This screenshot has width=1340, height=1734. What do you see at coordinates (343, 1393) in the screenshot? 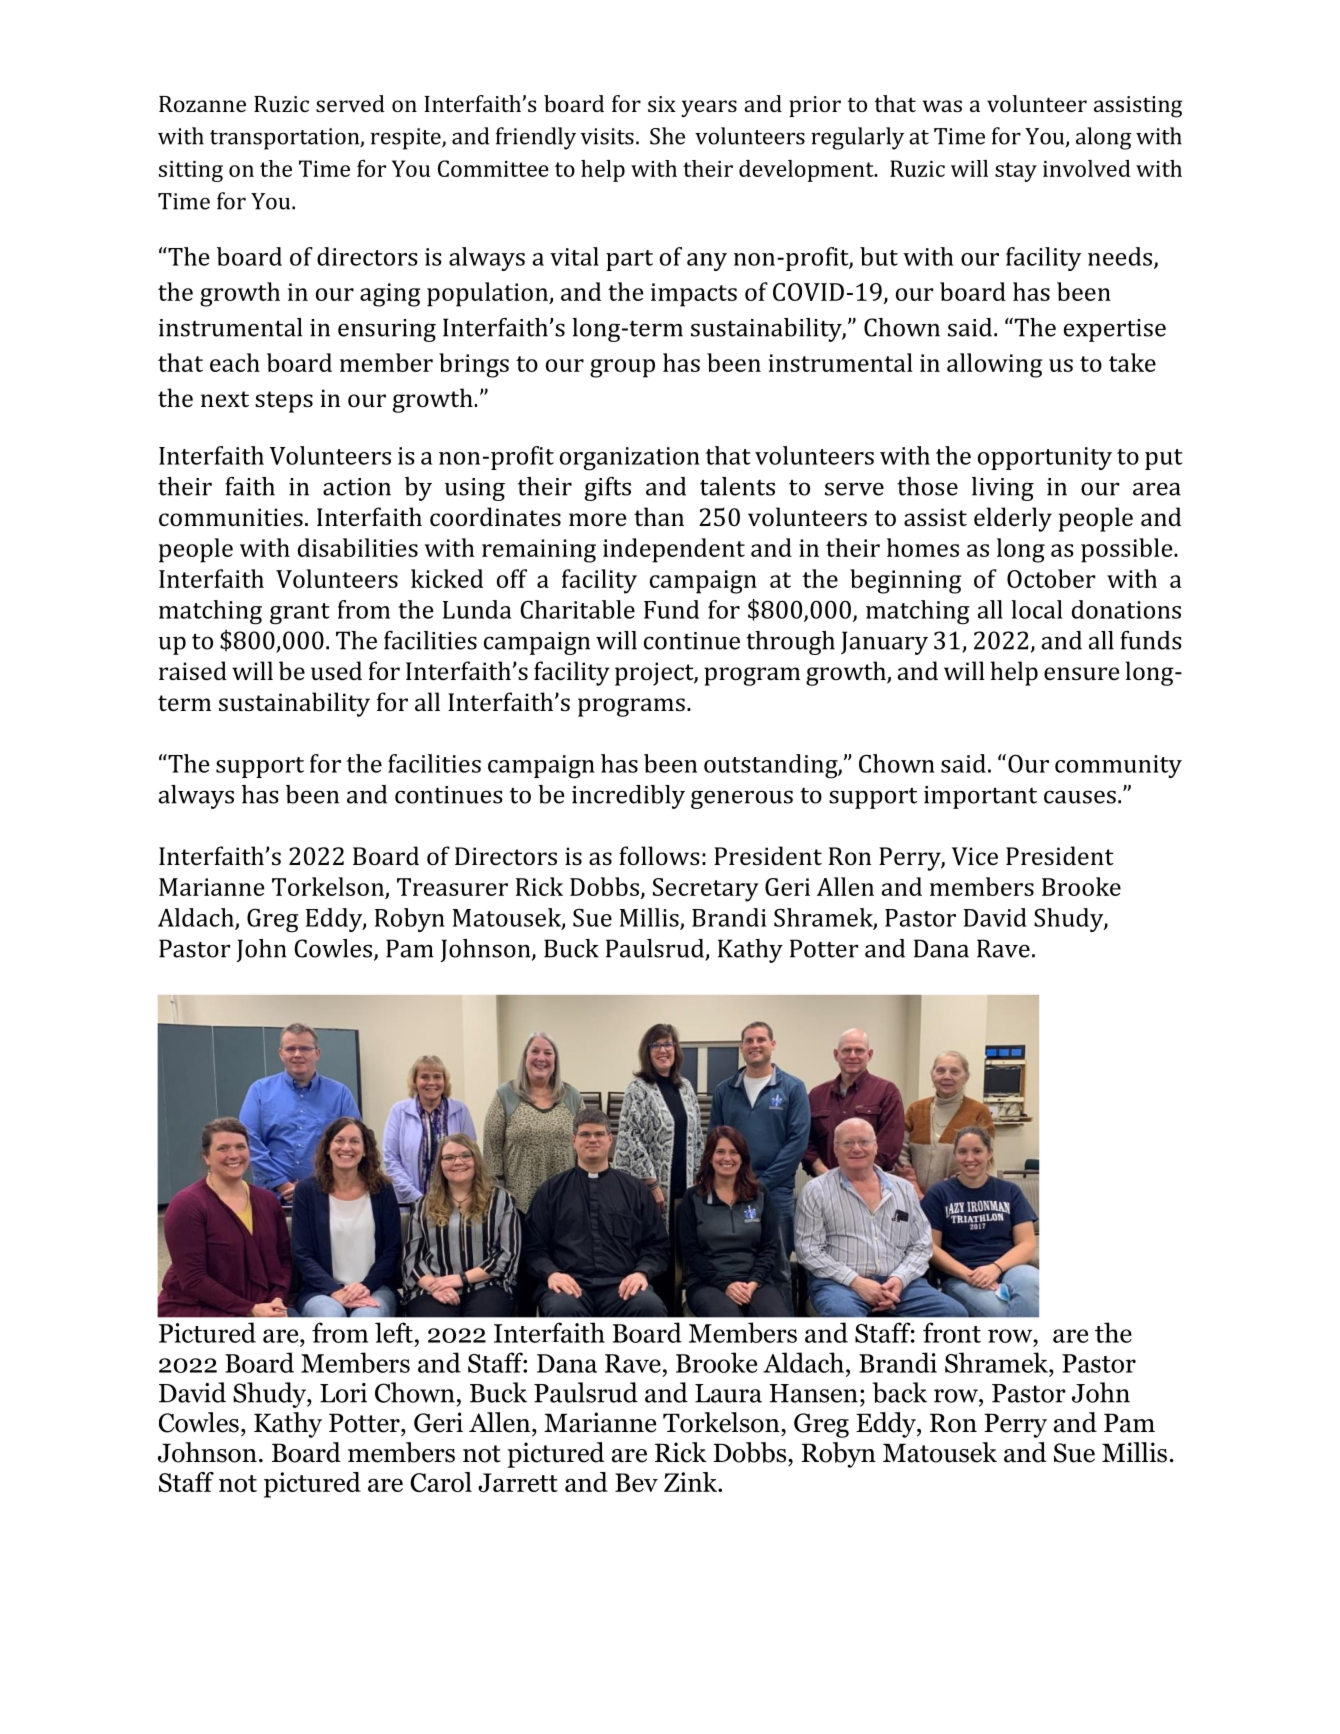
I see `Lori` at bounding box center [343, 1393].
